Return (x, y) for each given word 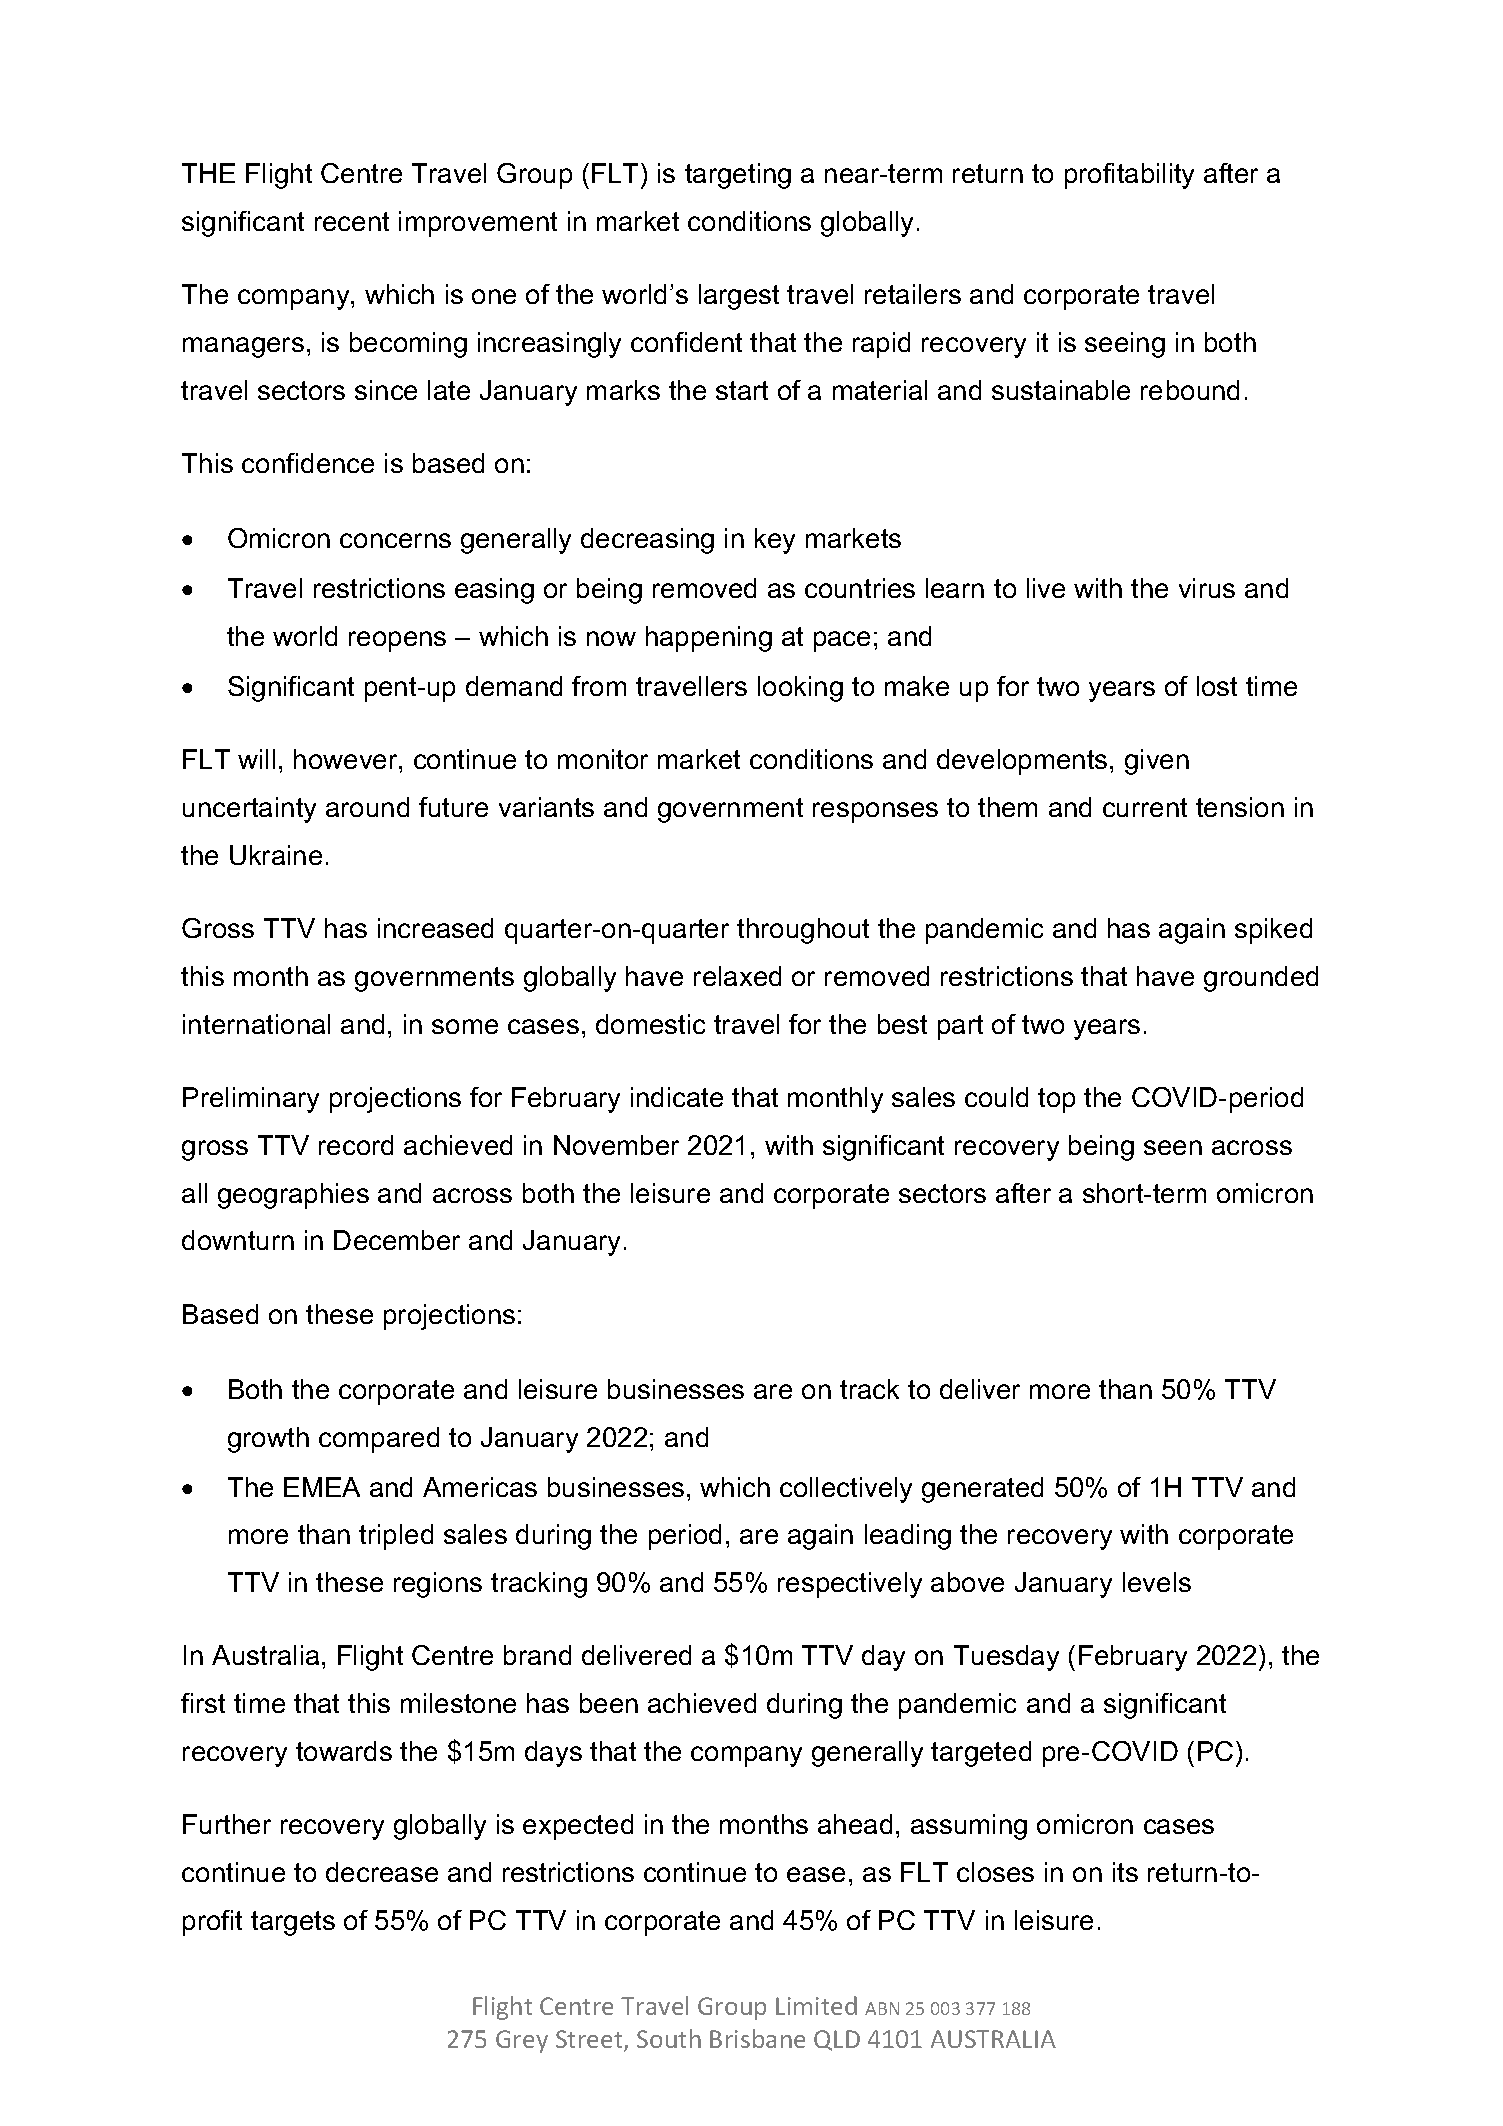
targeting (738, 176)
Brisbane (757, 2038)
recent (352, 221)
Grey (522, 2041)
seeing (1125, 345)
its (1125, 1872)
